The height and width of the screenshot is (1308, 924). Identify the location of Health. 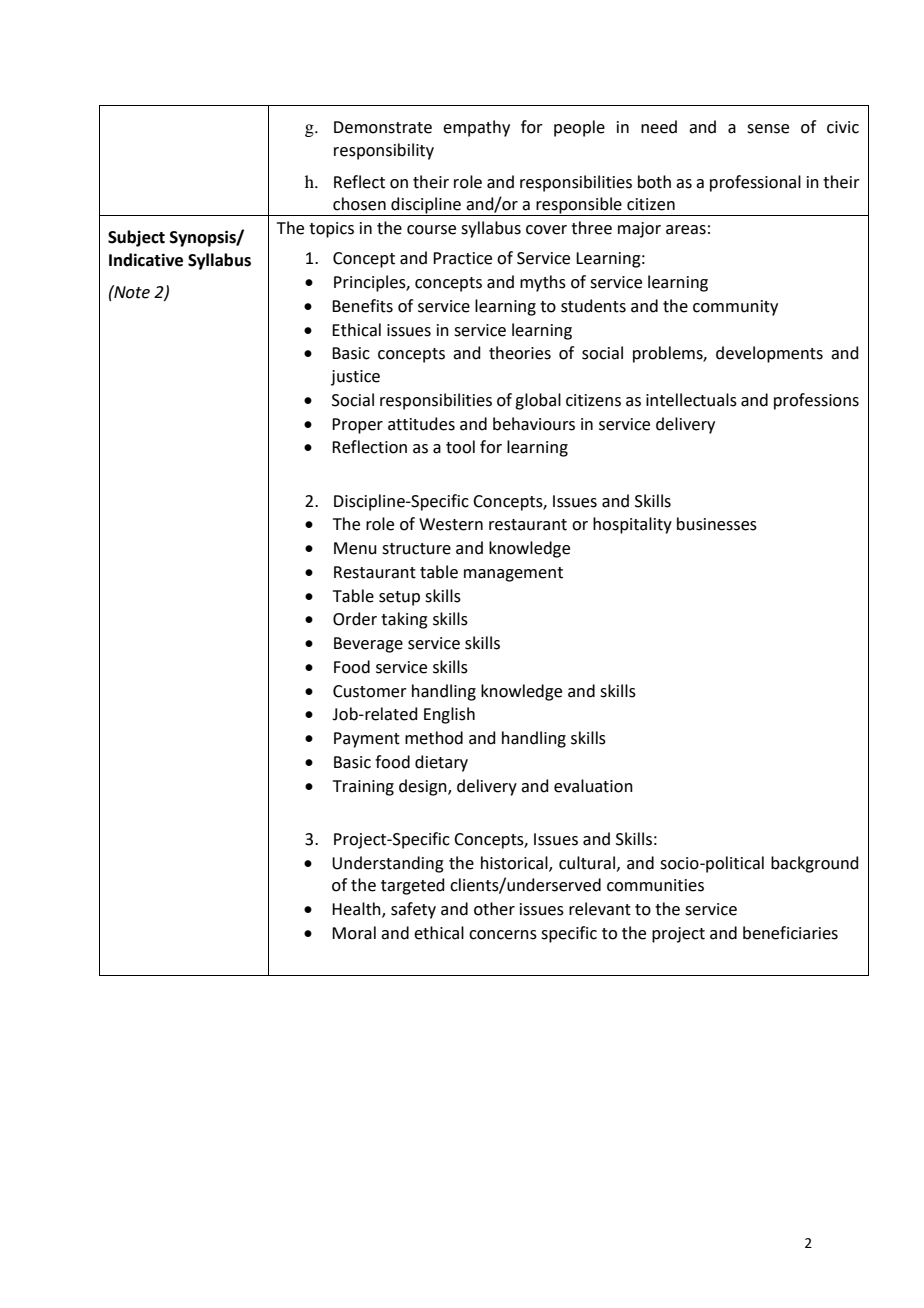
(357, 910).
